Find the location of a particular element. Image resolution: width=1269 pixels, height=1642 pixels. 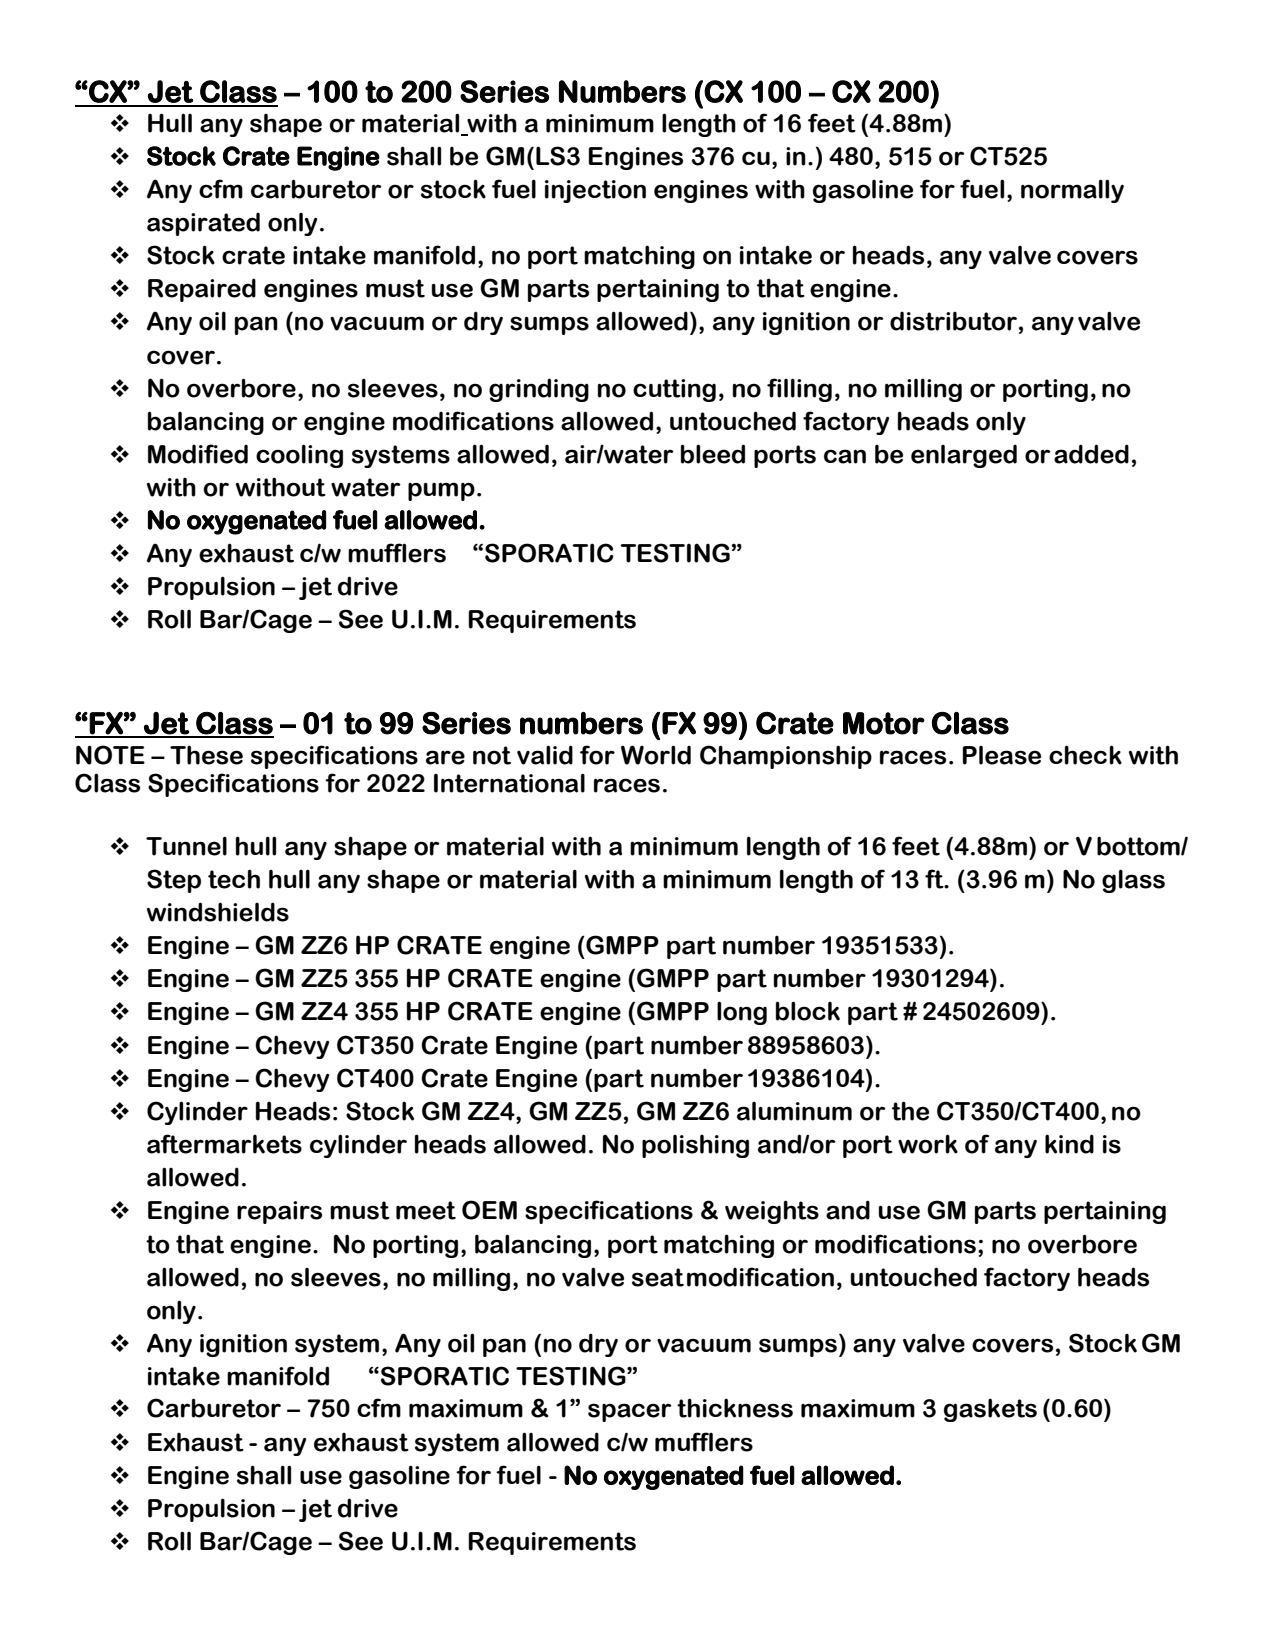

aspirated is located at coordinates (203, 224).
